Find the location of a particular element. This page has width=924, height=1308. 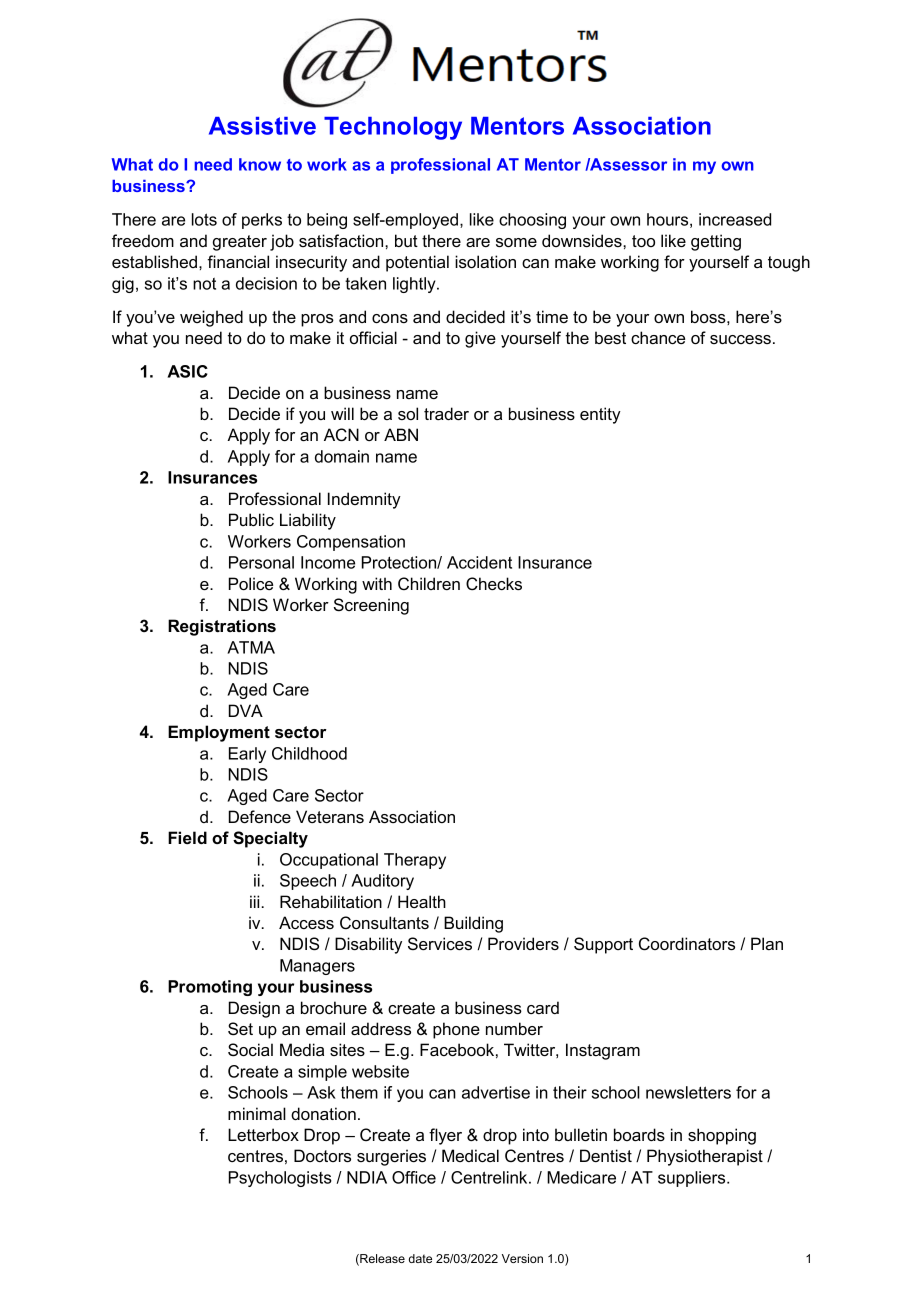

ASIC is located at coordinates (187, 371).
